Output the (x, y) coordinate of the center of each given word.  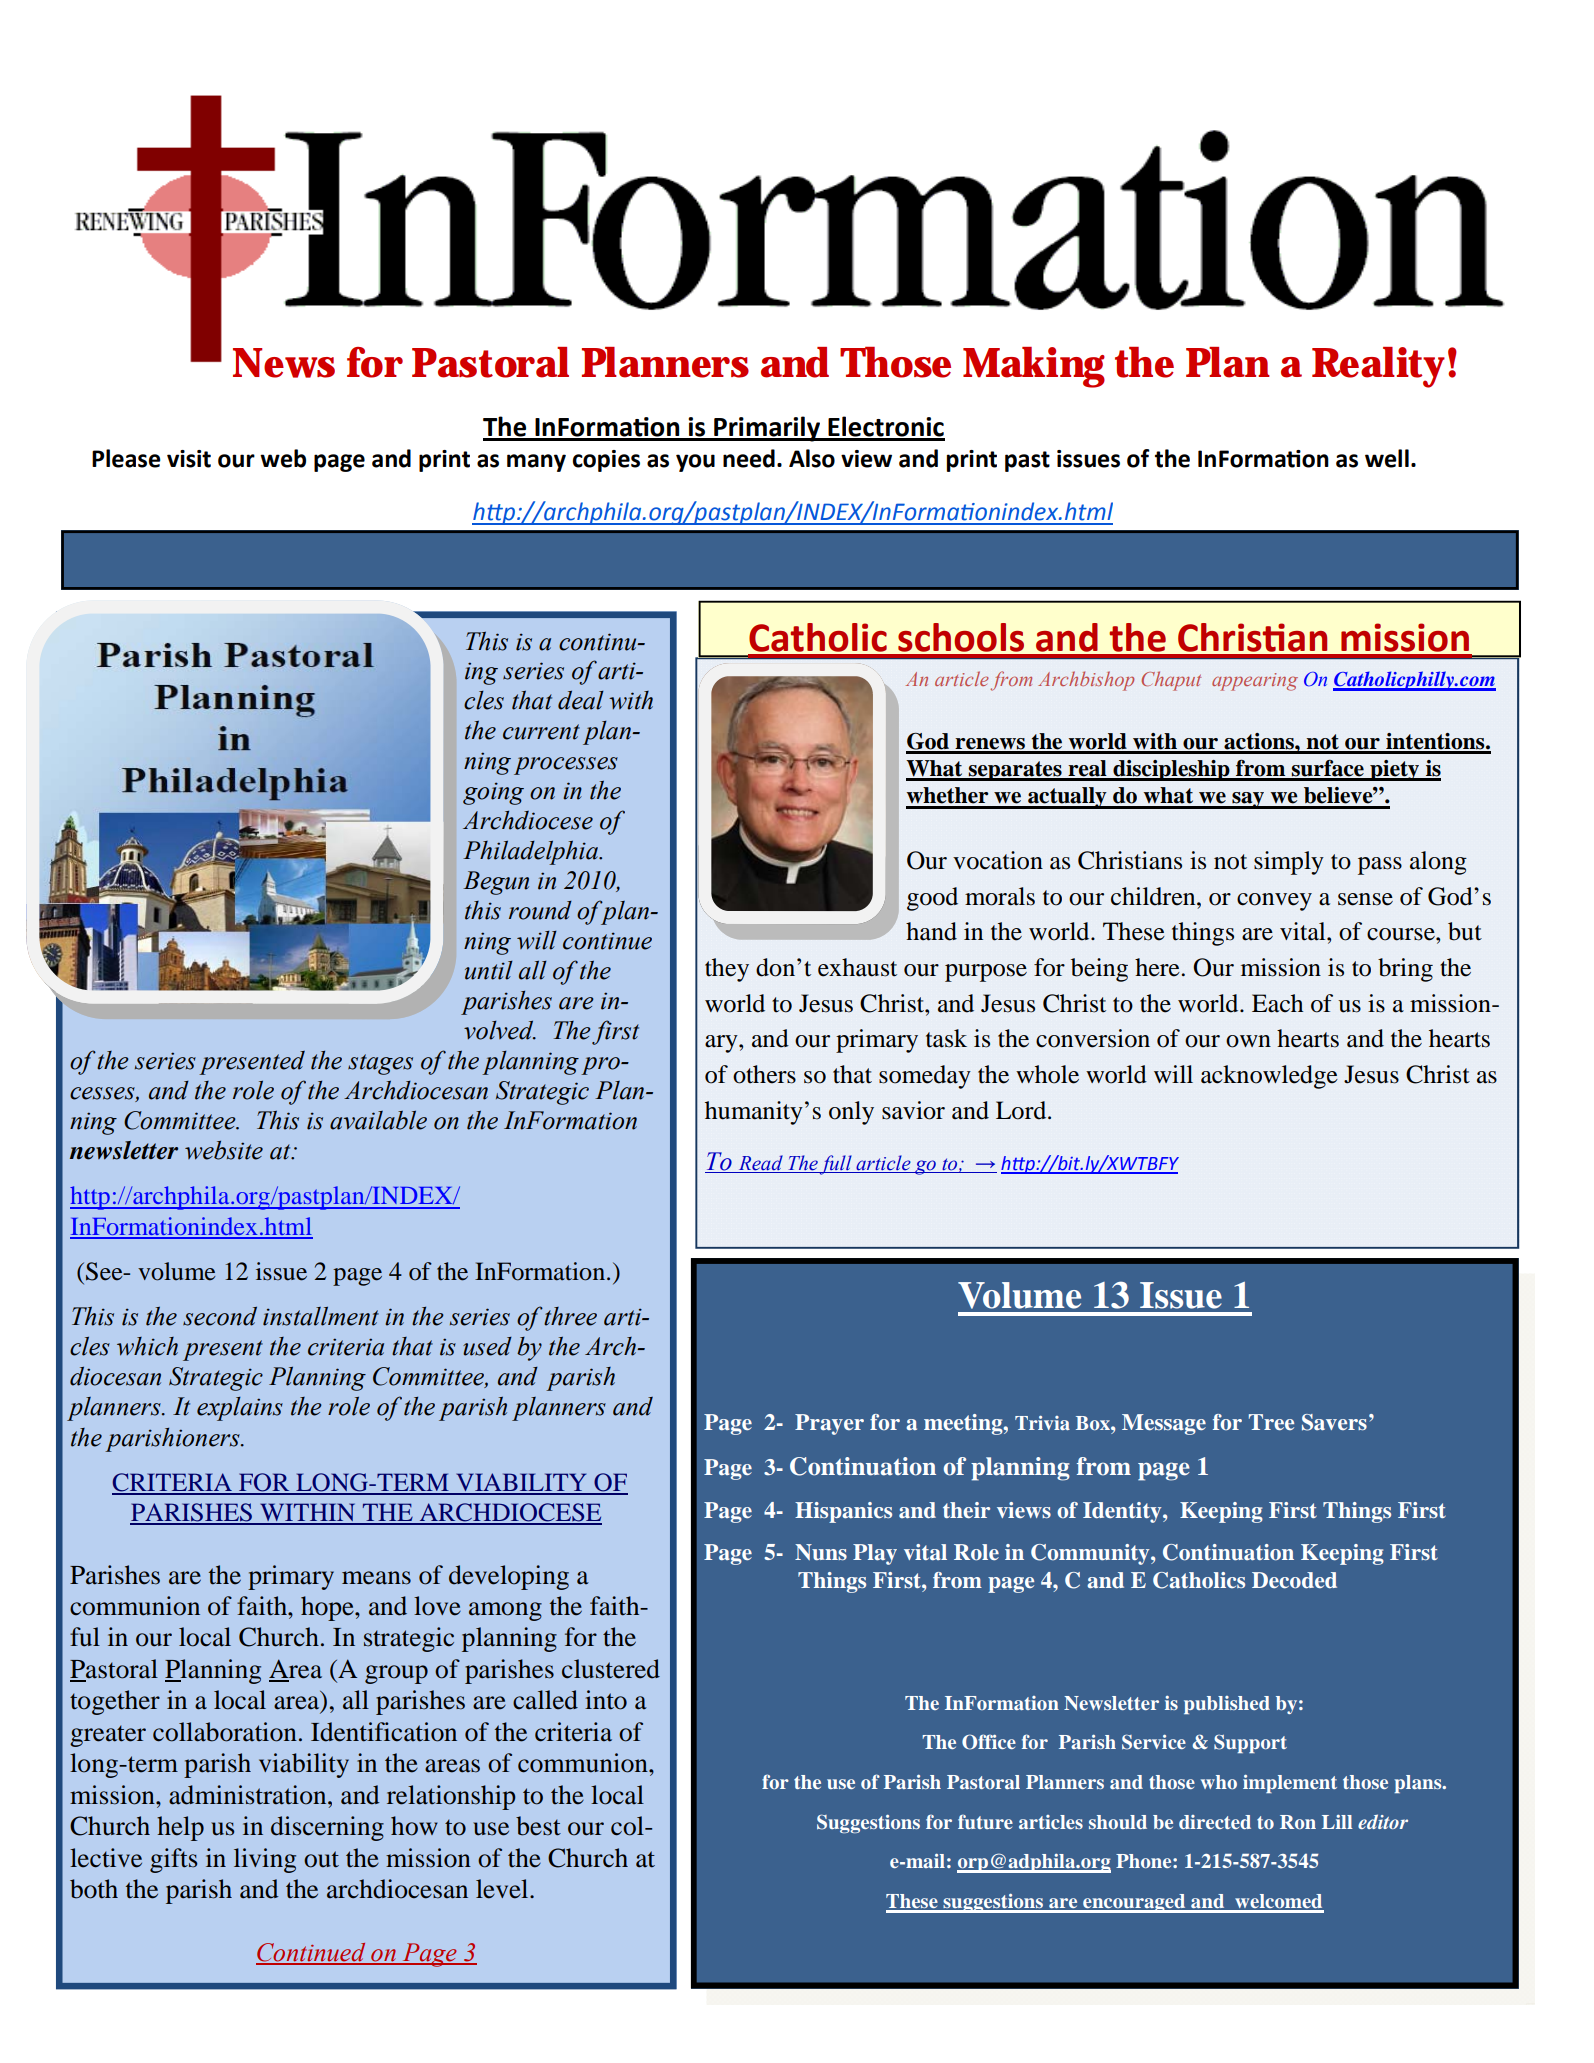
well (1387, 458)
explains (240, 1409)
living (265, 1860)
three (570, 1316)
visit (189, 459)
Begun (496, 883)
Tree (1271, 1422)
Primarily (767, 429)
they (727, 970)
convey (1274, 902)
